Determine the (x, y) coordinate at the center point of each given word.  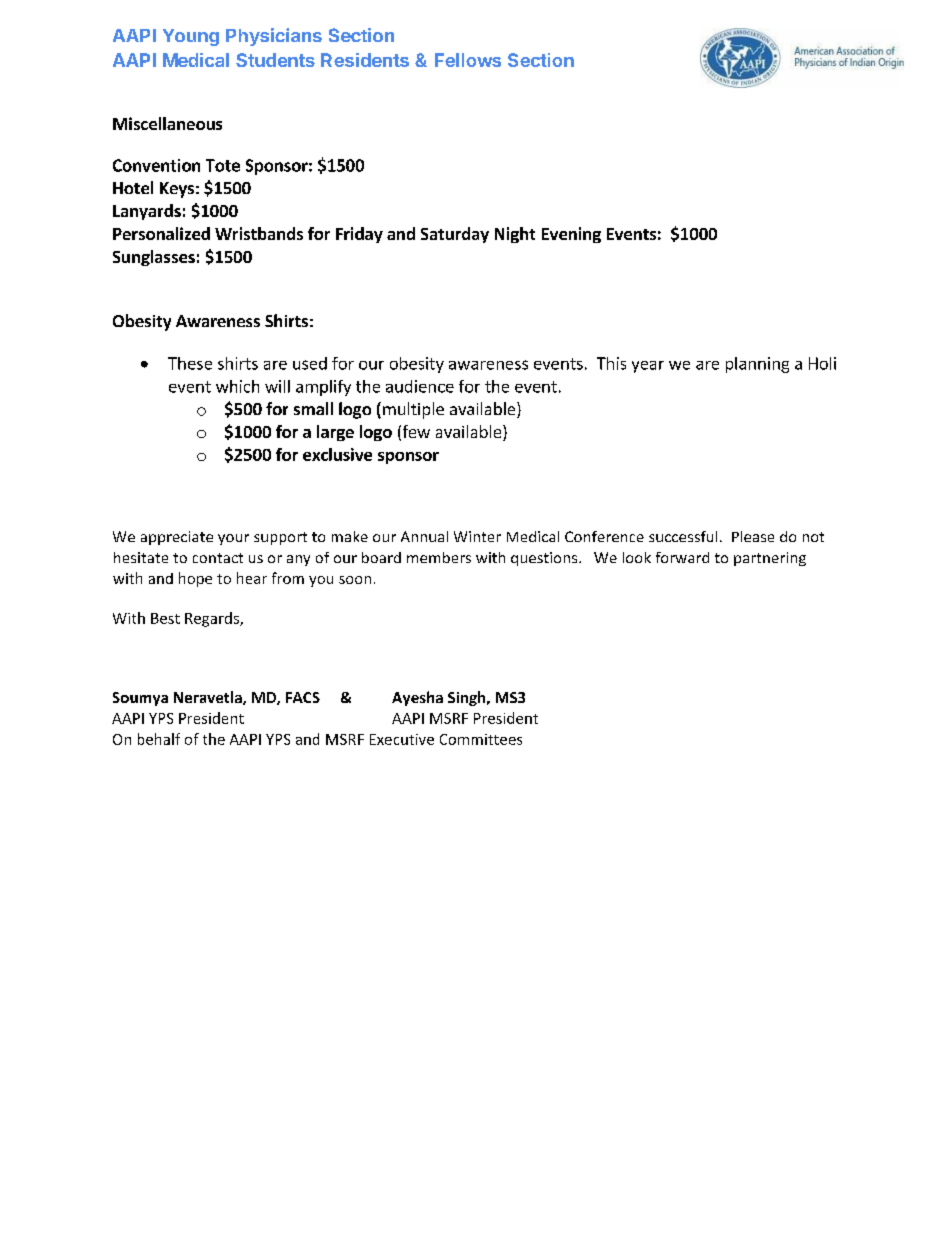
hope (195, 579)
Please (753, 536)
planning (757, 365)
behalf (159, 739)
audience (420, 386)
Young (191, 37)
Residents (365, 60)
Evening (571, 235)
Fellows (468, 60)
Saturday (455, 235)
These (190, 363)
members (439, 557)
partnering (770, 559)
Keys (177, 190)
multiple (413, 410)
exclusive (337, 454)
